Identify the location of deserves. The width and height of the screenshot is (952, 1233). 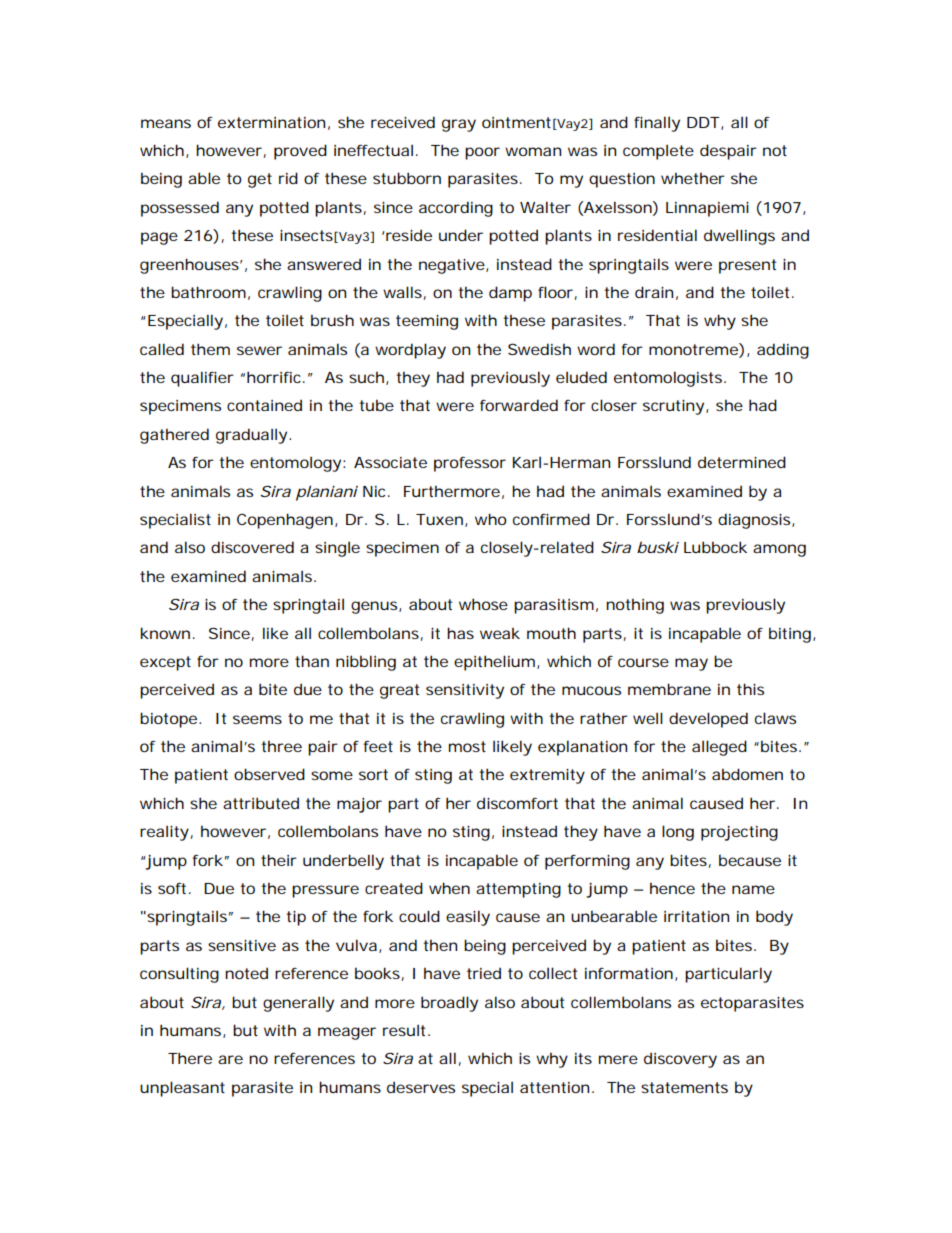
(421, 1087).
